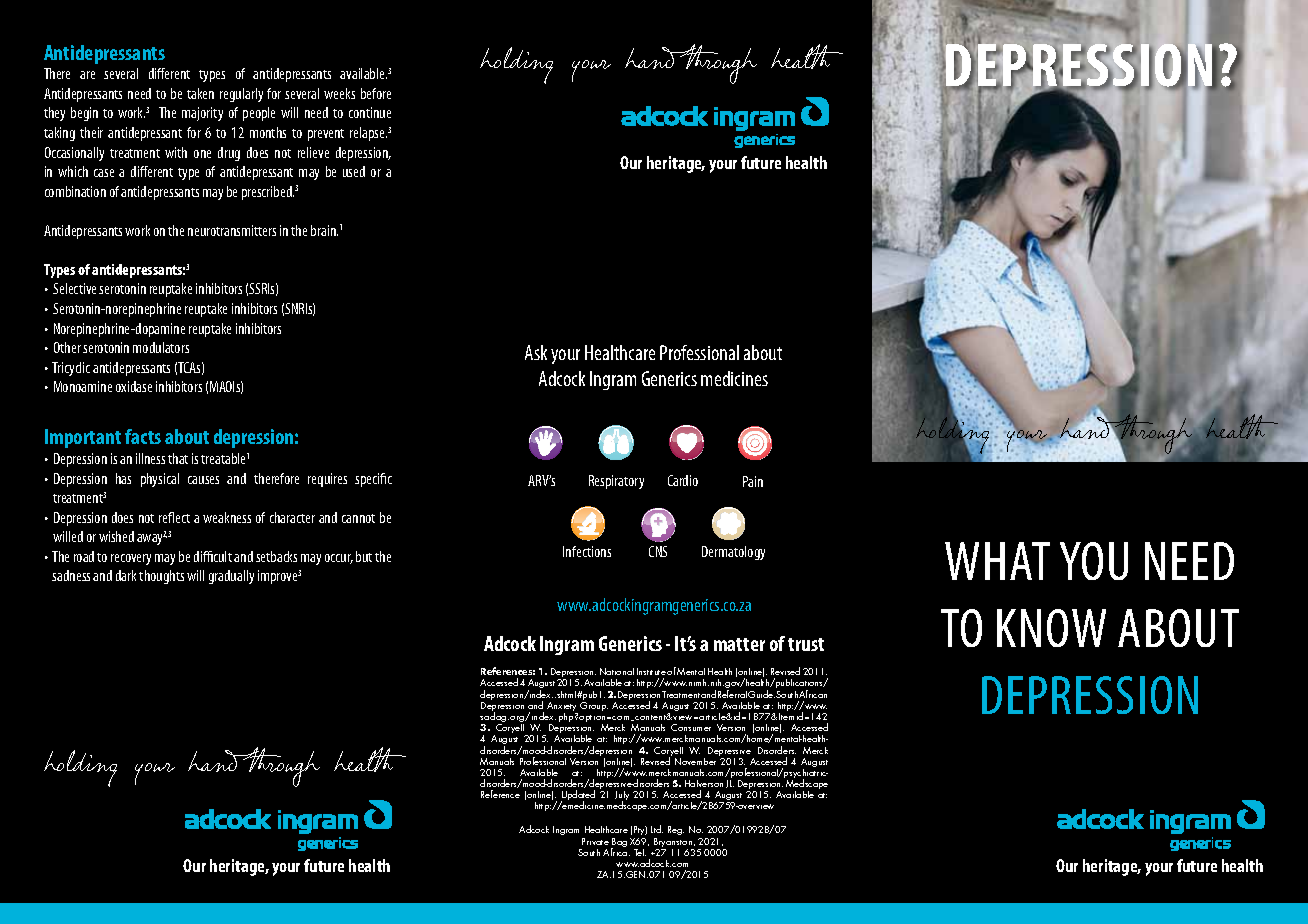  What do you see at coordinates (536, 352) in the image?
I see `Ask` at bounding box center [536, 352].
